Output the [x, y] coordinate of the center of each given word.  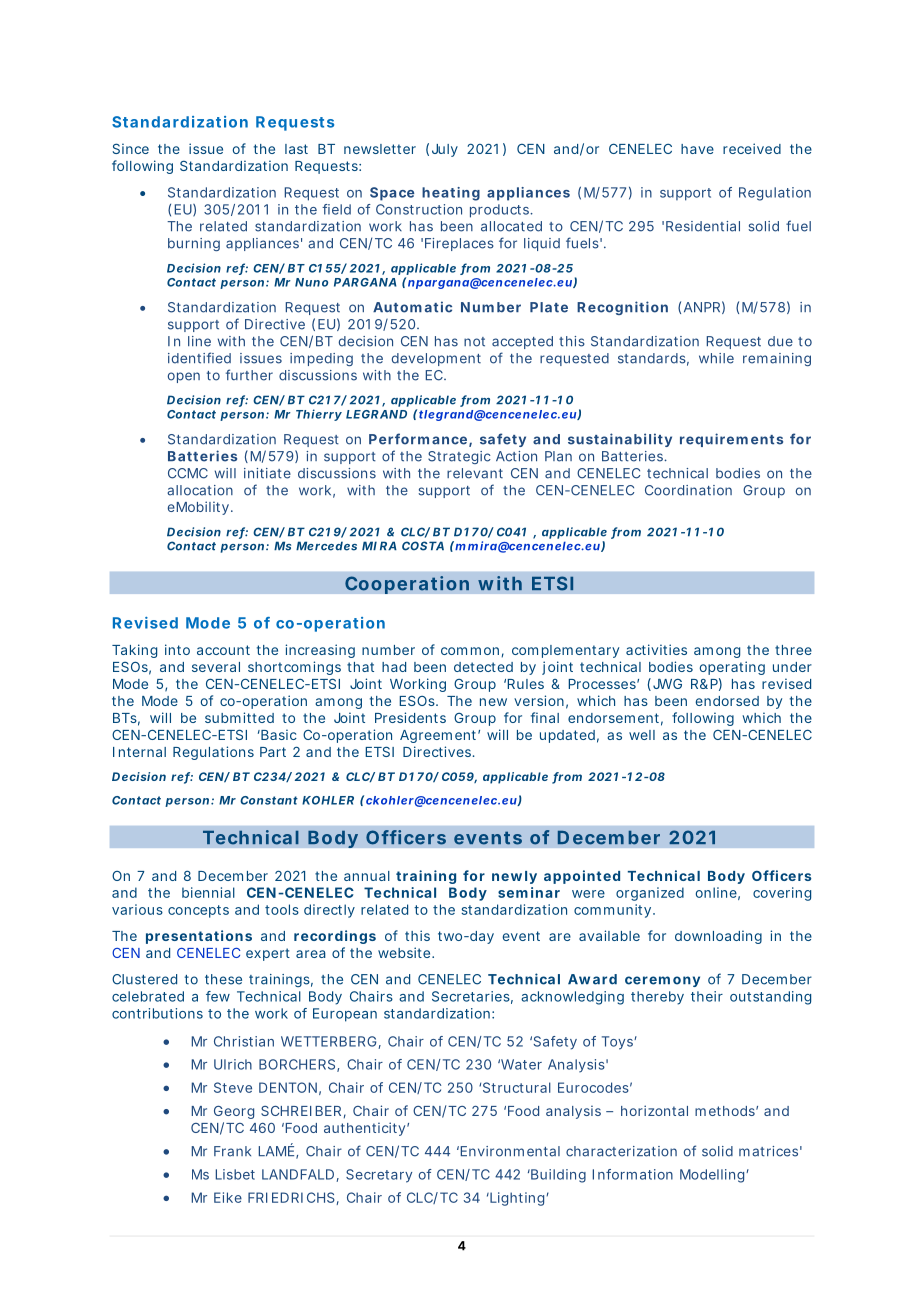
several [216, 667]
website [405, 952]
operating [732, 668]
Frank [232, 1151]
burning [194, 244]
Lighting [516, 1199]
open [184, 377]
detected [483, 667]
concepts [198, 911]
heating [451, 194]
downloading [718, 937]
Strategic [459, 457]
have [697, 149]
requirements [731, 440]
